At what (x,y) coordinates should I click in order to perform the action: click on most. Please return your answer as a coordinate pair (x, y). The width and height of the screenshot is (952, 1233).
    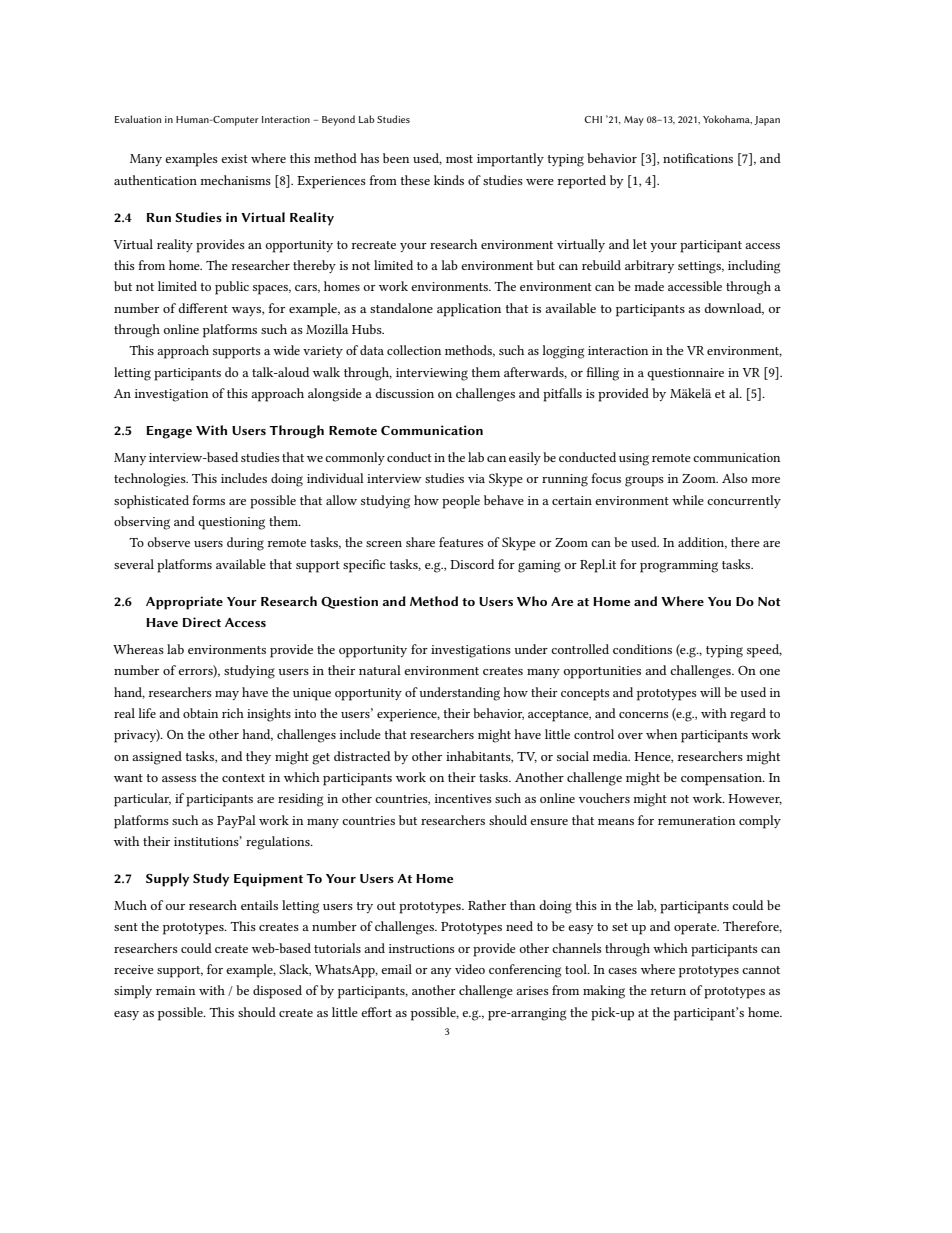
    Looking at the image, I should click on (459, 159).
